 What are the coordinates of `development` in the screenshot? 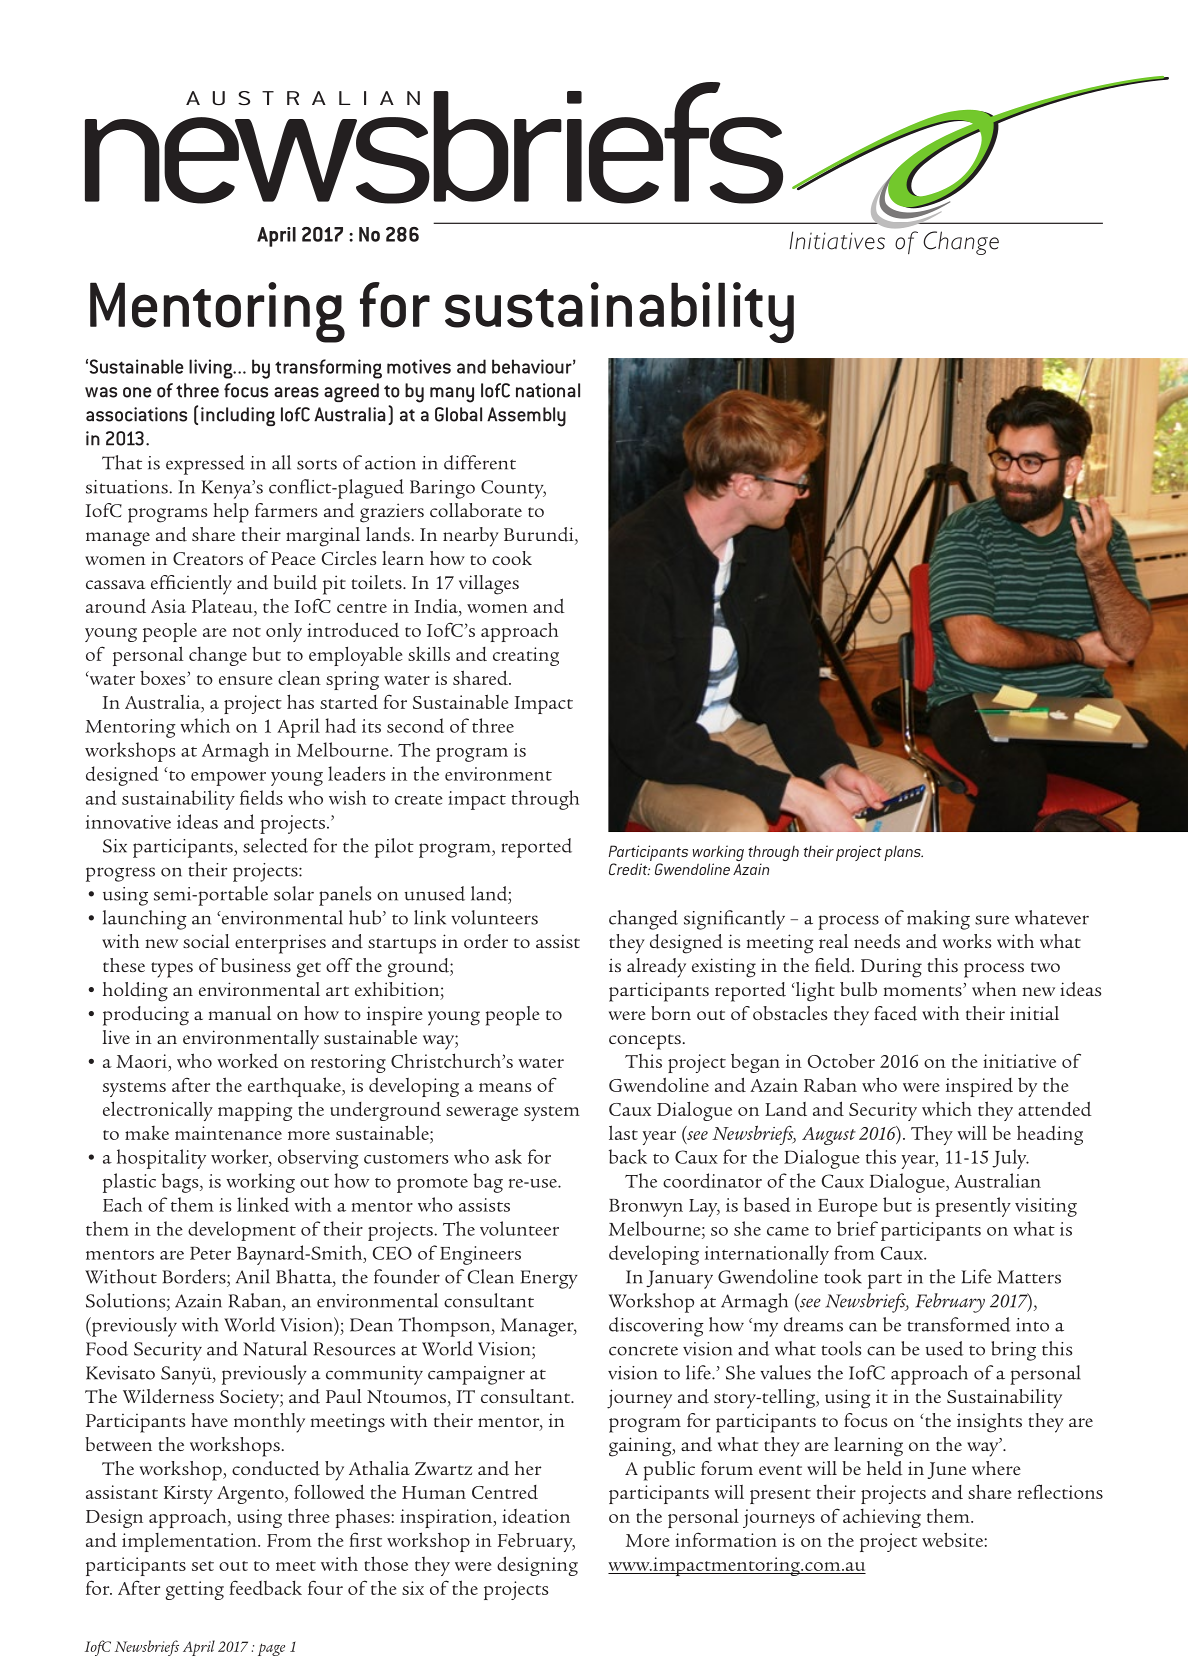 It's located at (242, 1231).
